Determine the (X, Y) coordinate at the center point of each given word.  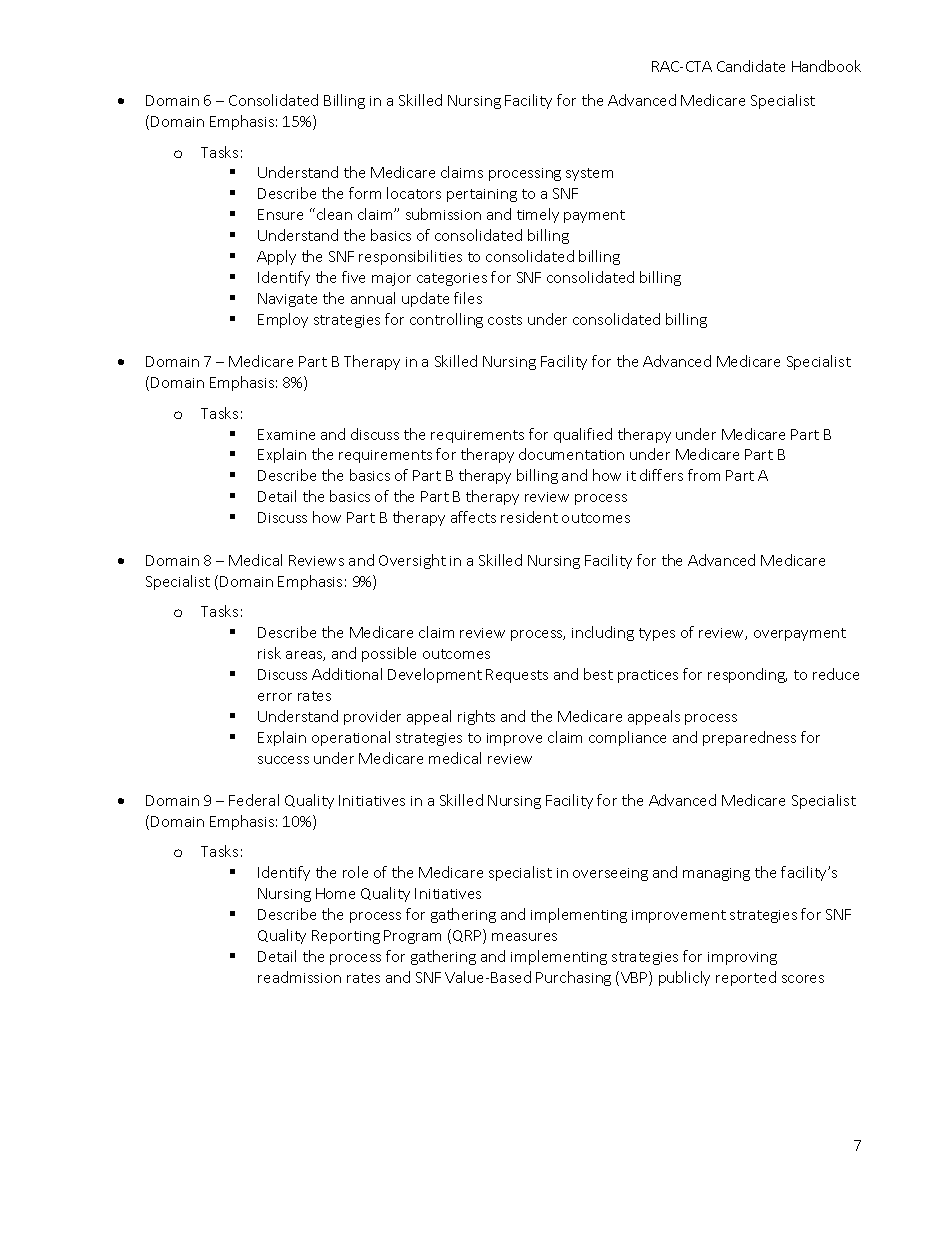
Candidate (751, 66)
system (589, 174)
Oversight (412, 561)
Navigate (287, 300)
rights (476, 717)
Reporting (346, 937)
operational (351, 738)
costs (505, 320)
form (365, 193)
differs (661, 475)
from (704, 475)
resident (529, 517)
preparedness (749, 738)
